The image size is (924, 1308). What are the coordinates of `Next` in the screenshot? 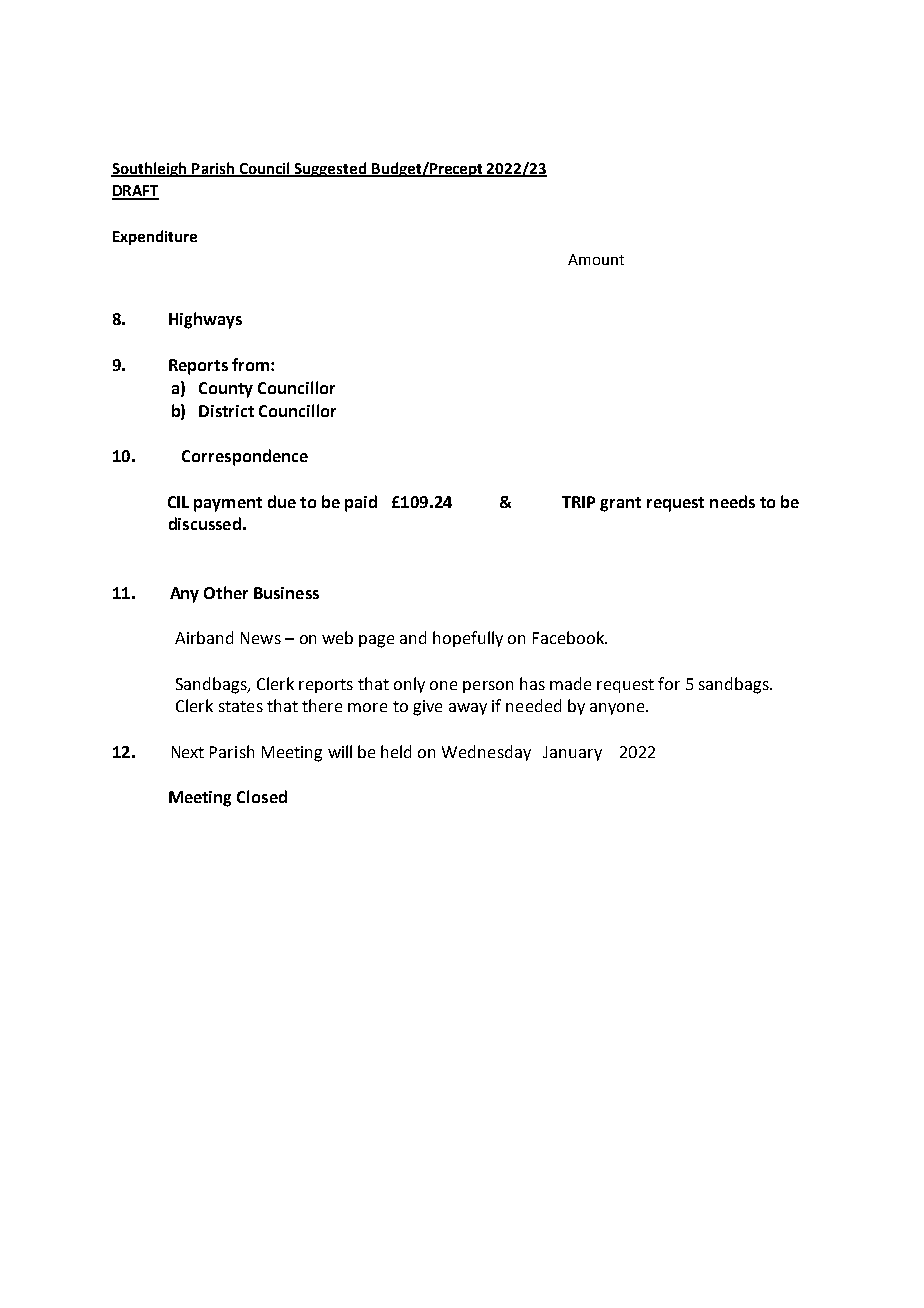 It's located at (188, 752).
